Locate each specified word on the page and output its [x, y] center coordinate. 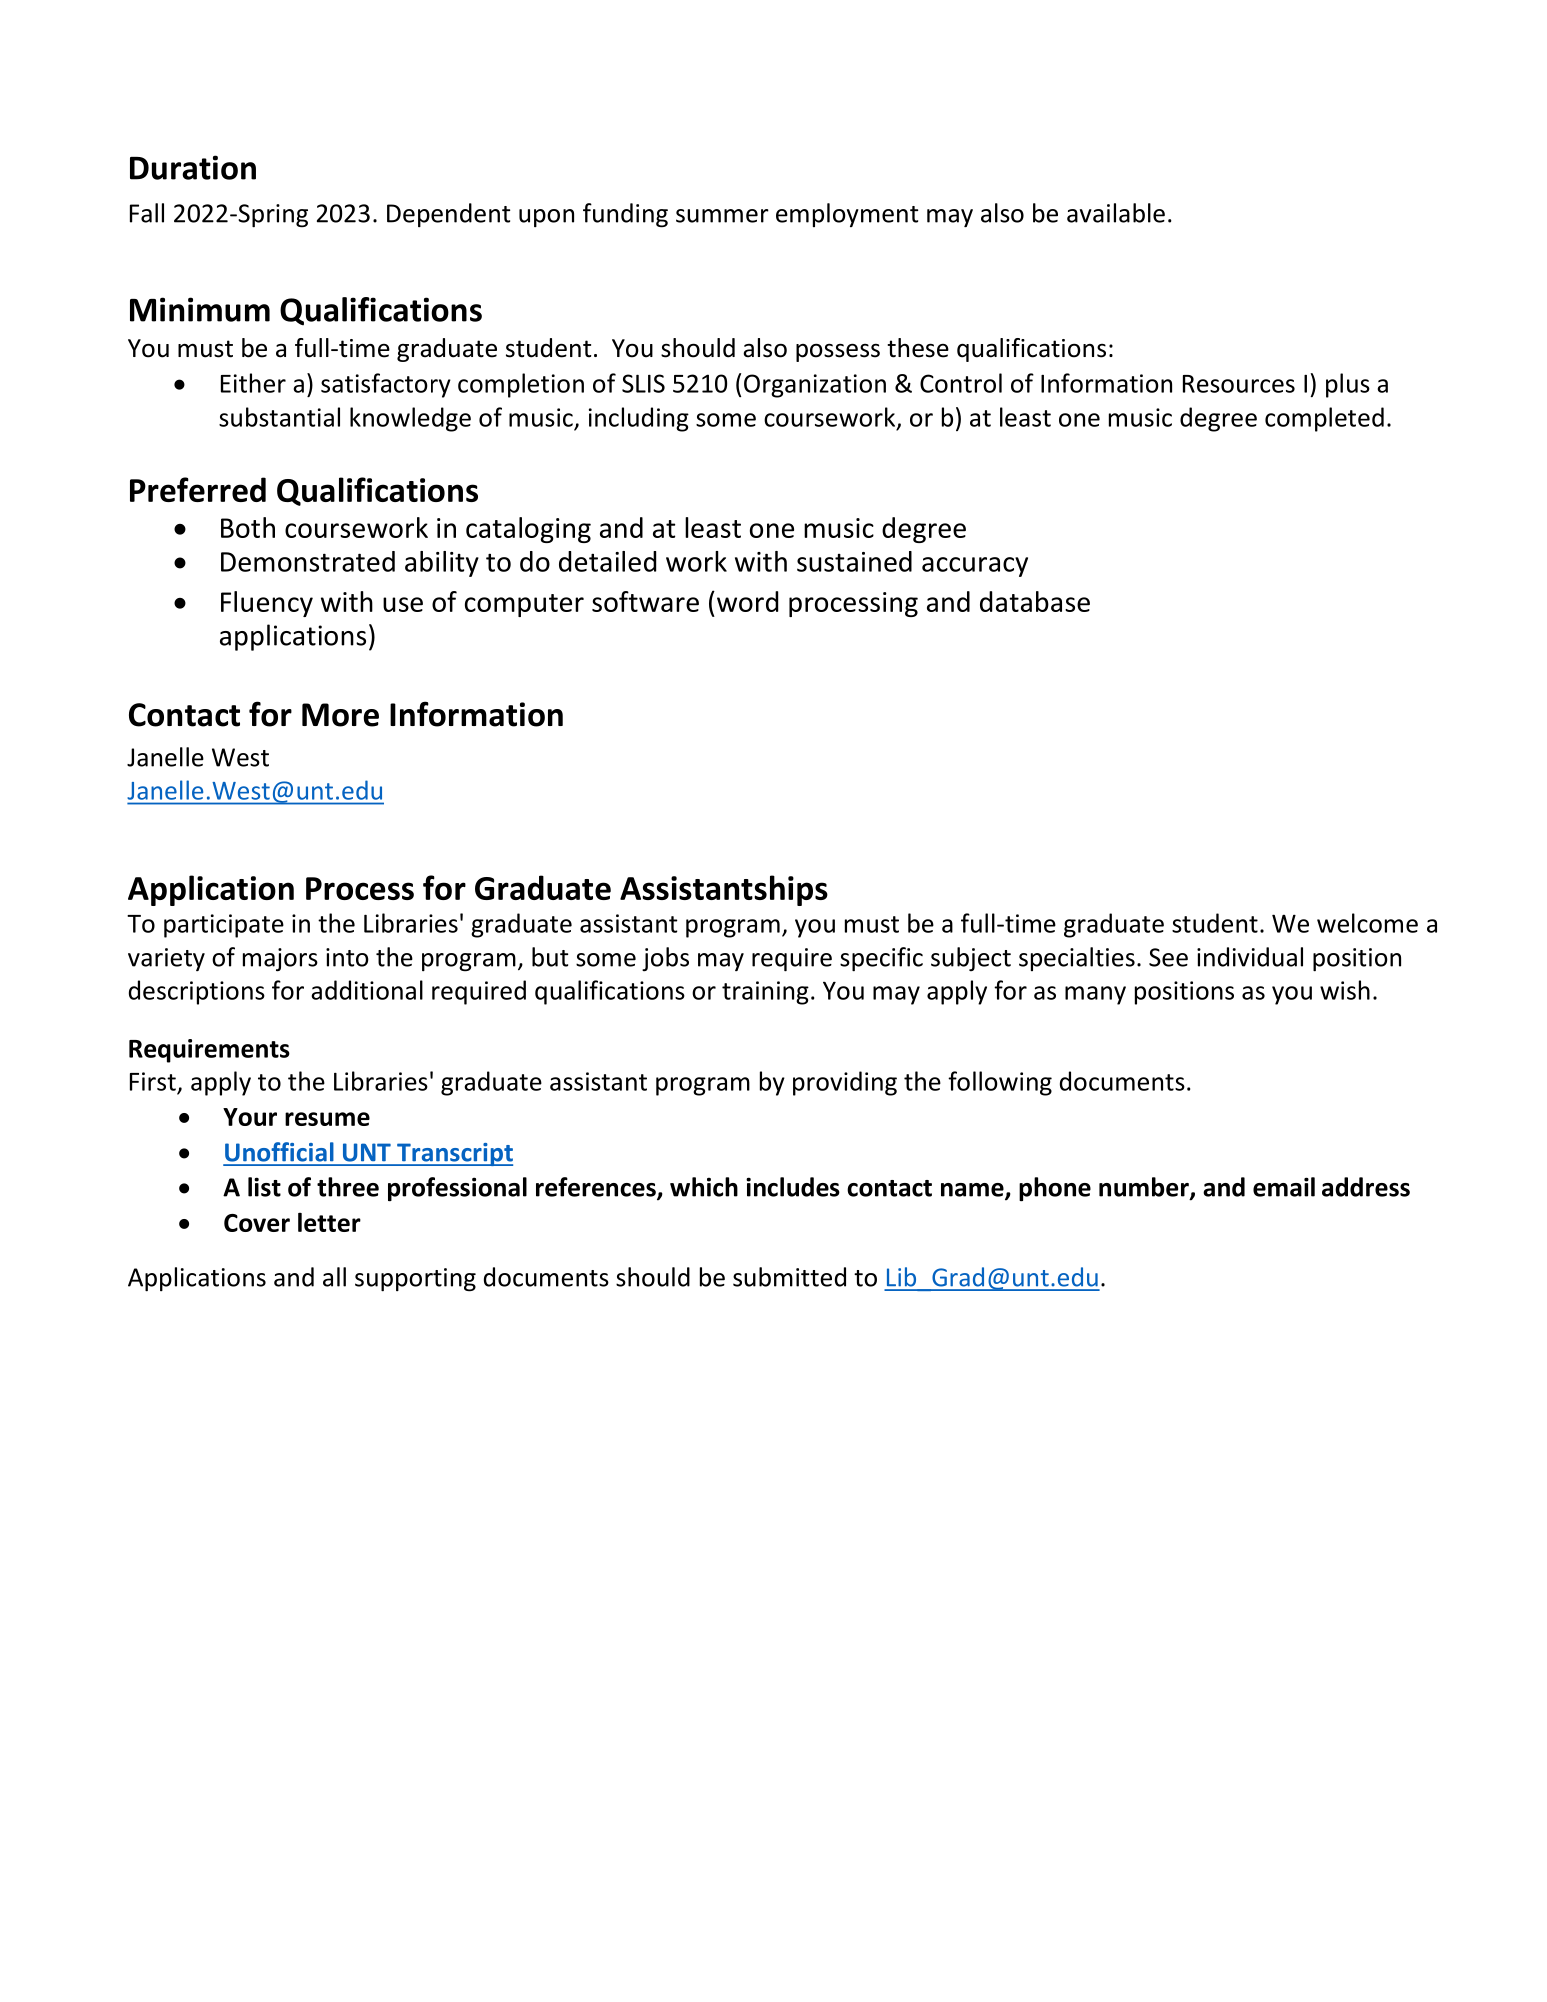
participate [224, 926]
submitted [789, 1277]
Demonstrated [308, 561]
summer [722, 216]
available [1116, 213]
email [1284, 1187]
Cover [257, 1223]
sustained [854, 561]
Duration [193, 167]
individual [1250, 957]
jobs [665, 959]
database [1035, 601]
